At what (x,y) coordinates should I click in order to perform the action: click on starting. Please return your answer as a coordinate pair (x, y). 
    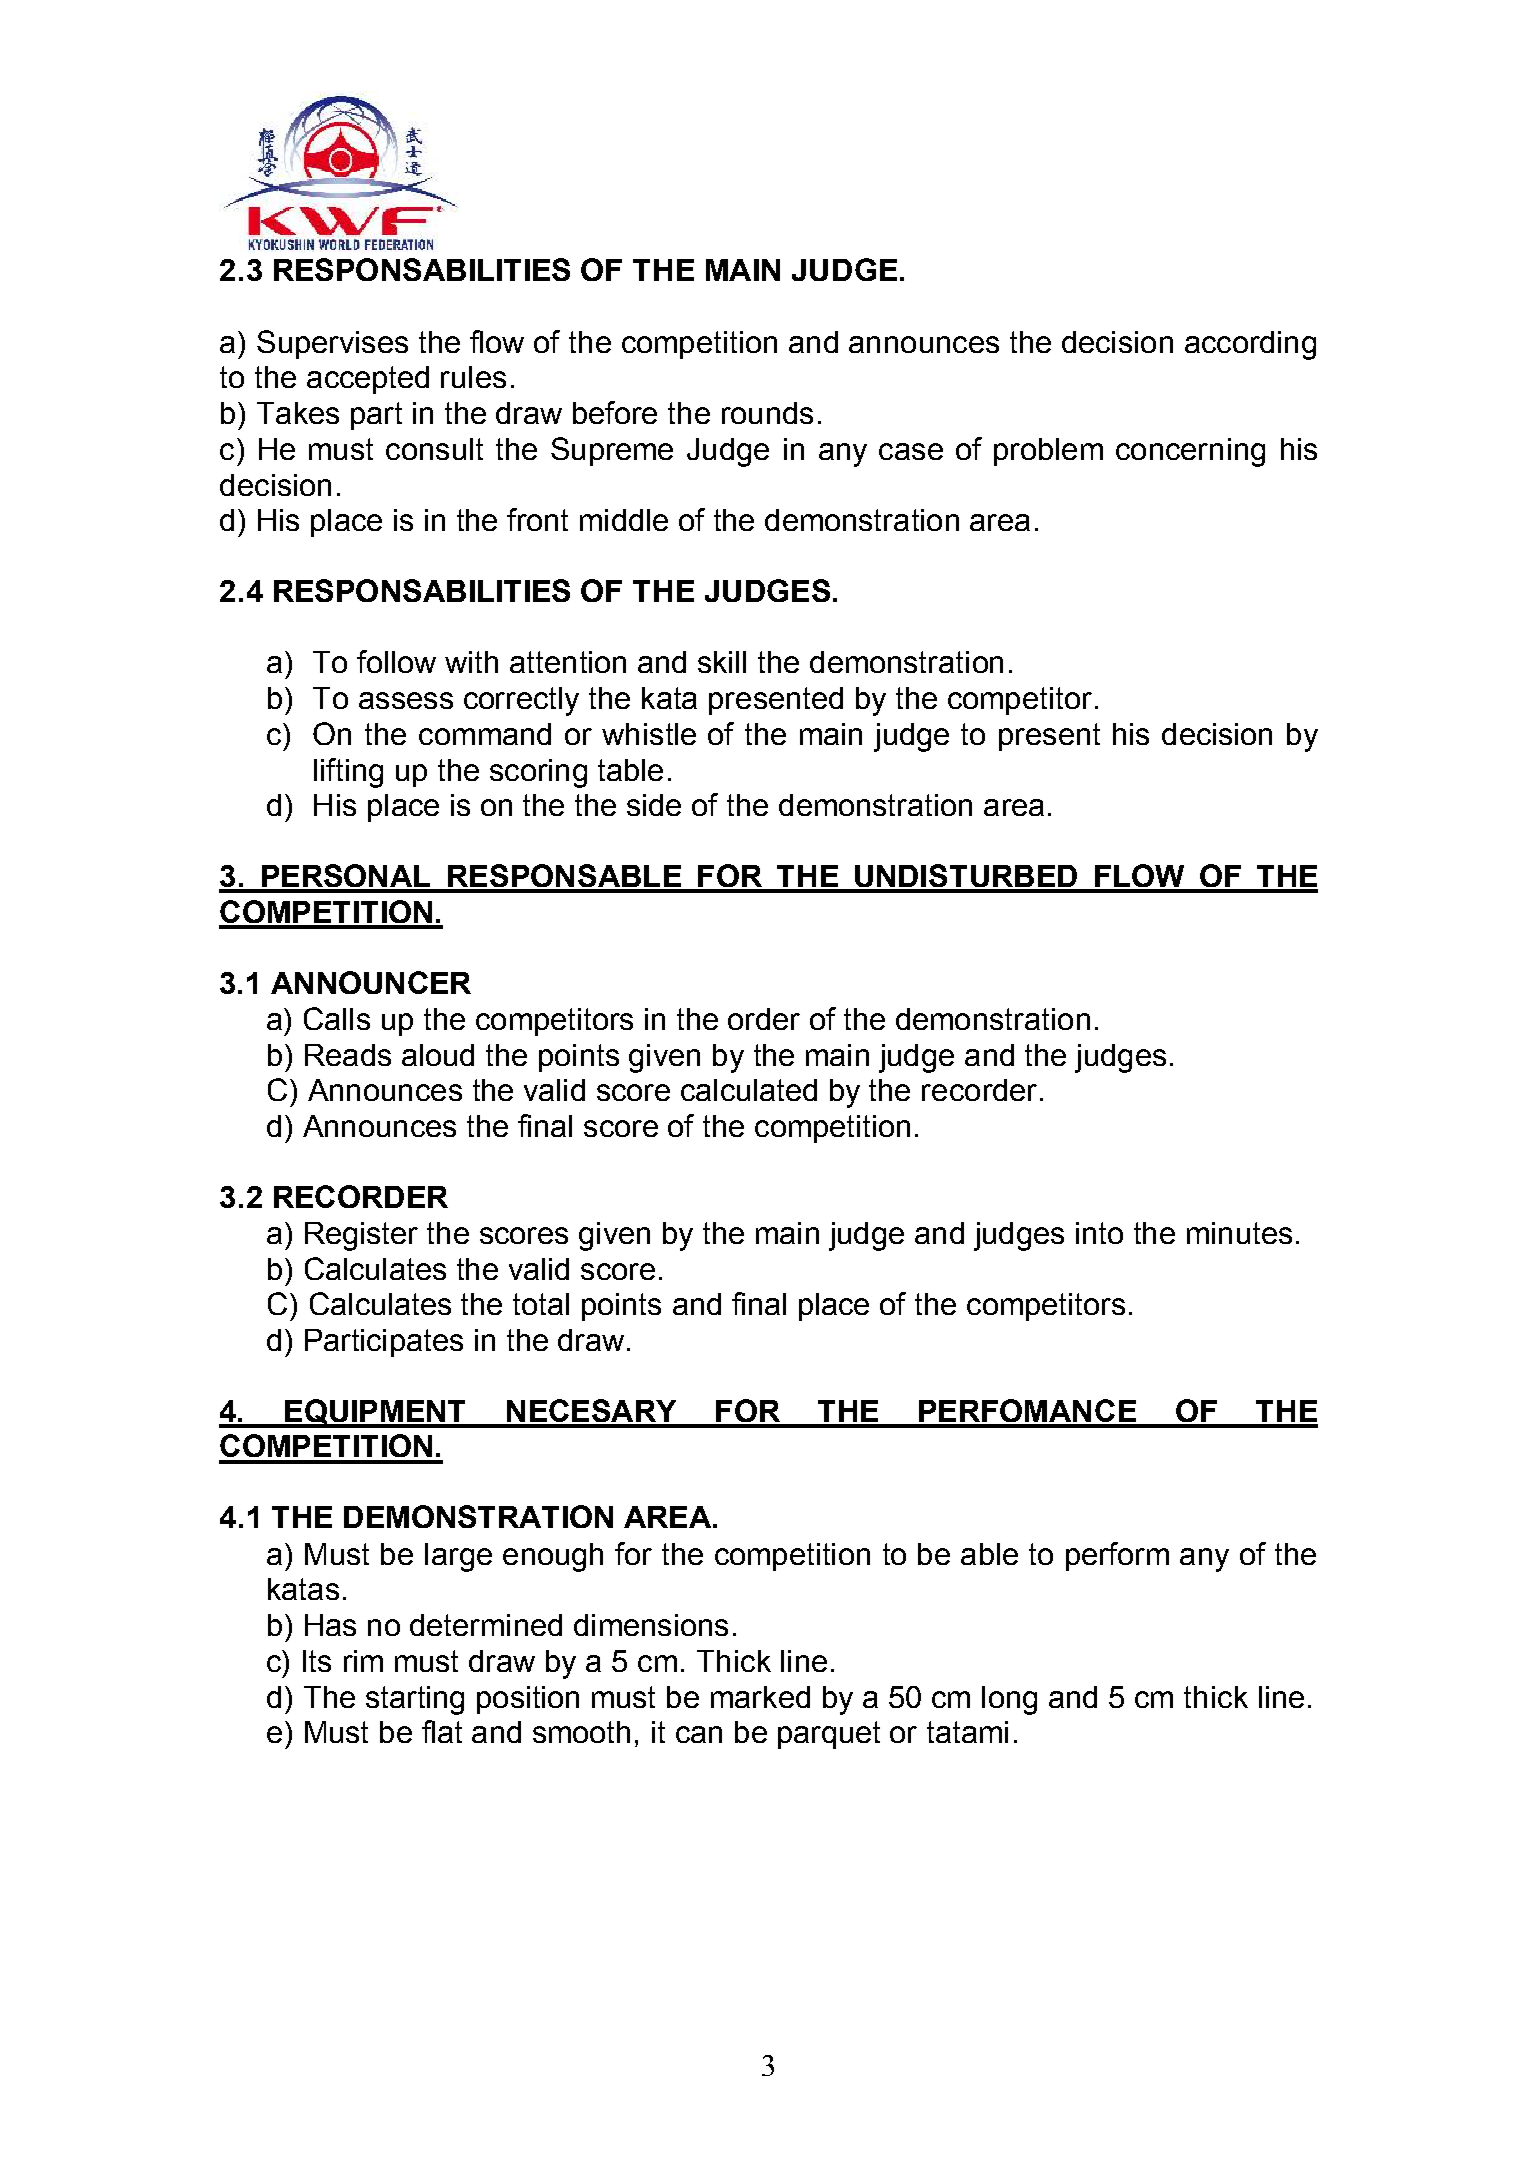
    Looking at the image, I should click on (415, 1700).
